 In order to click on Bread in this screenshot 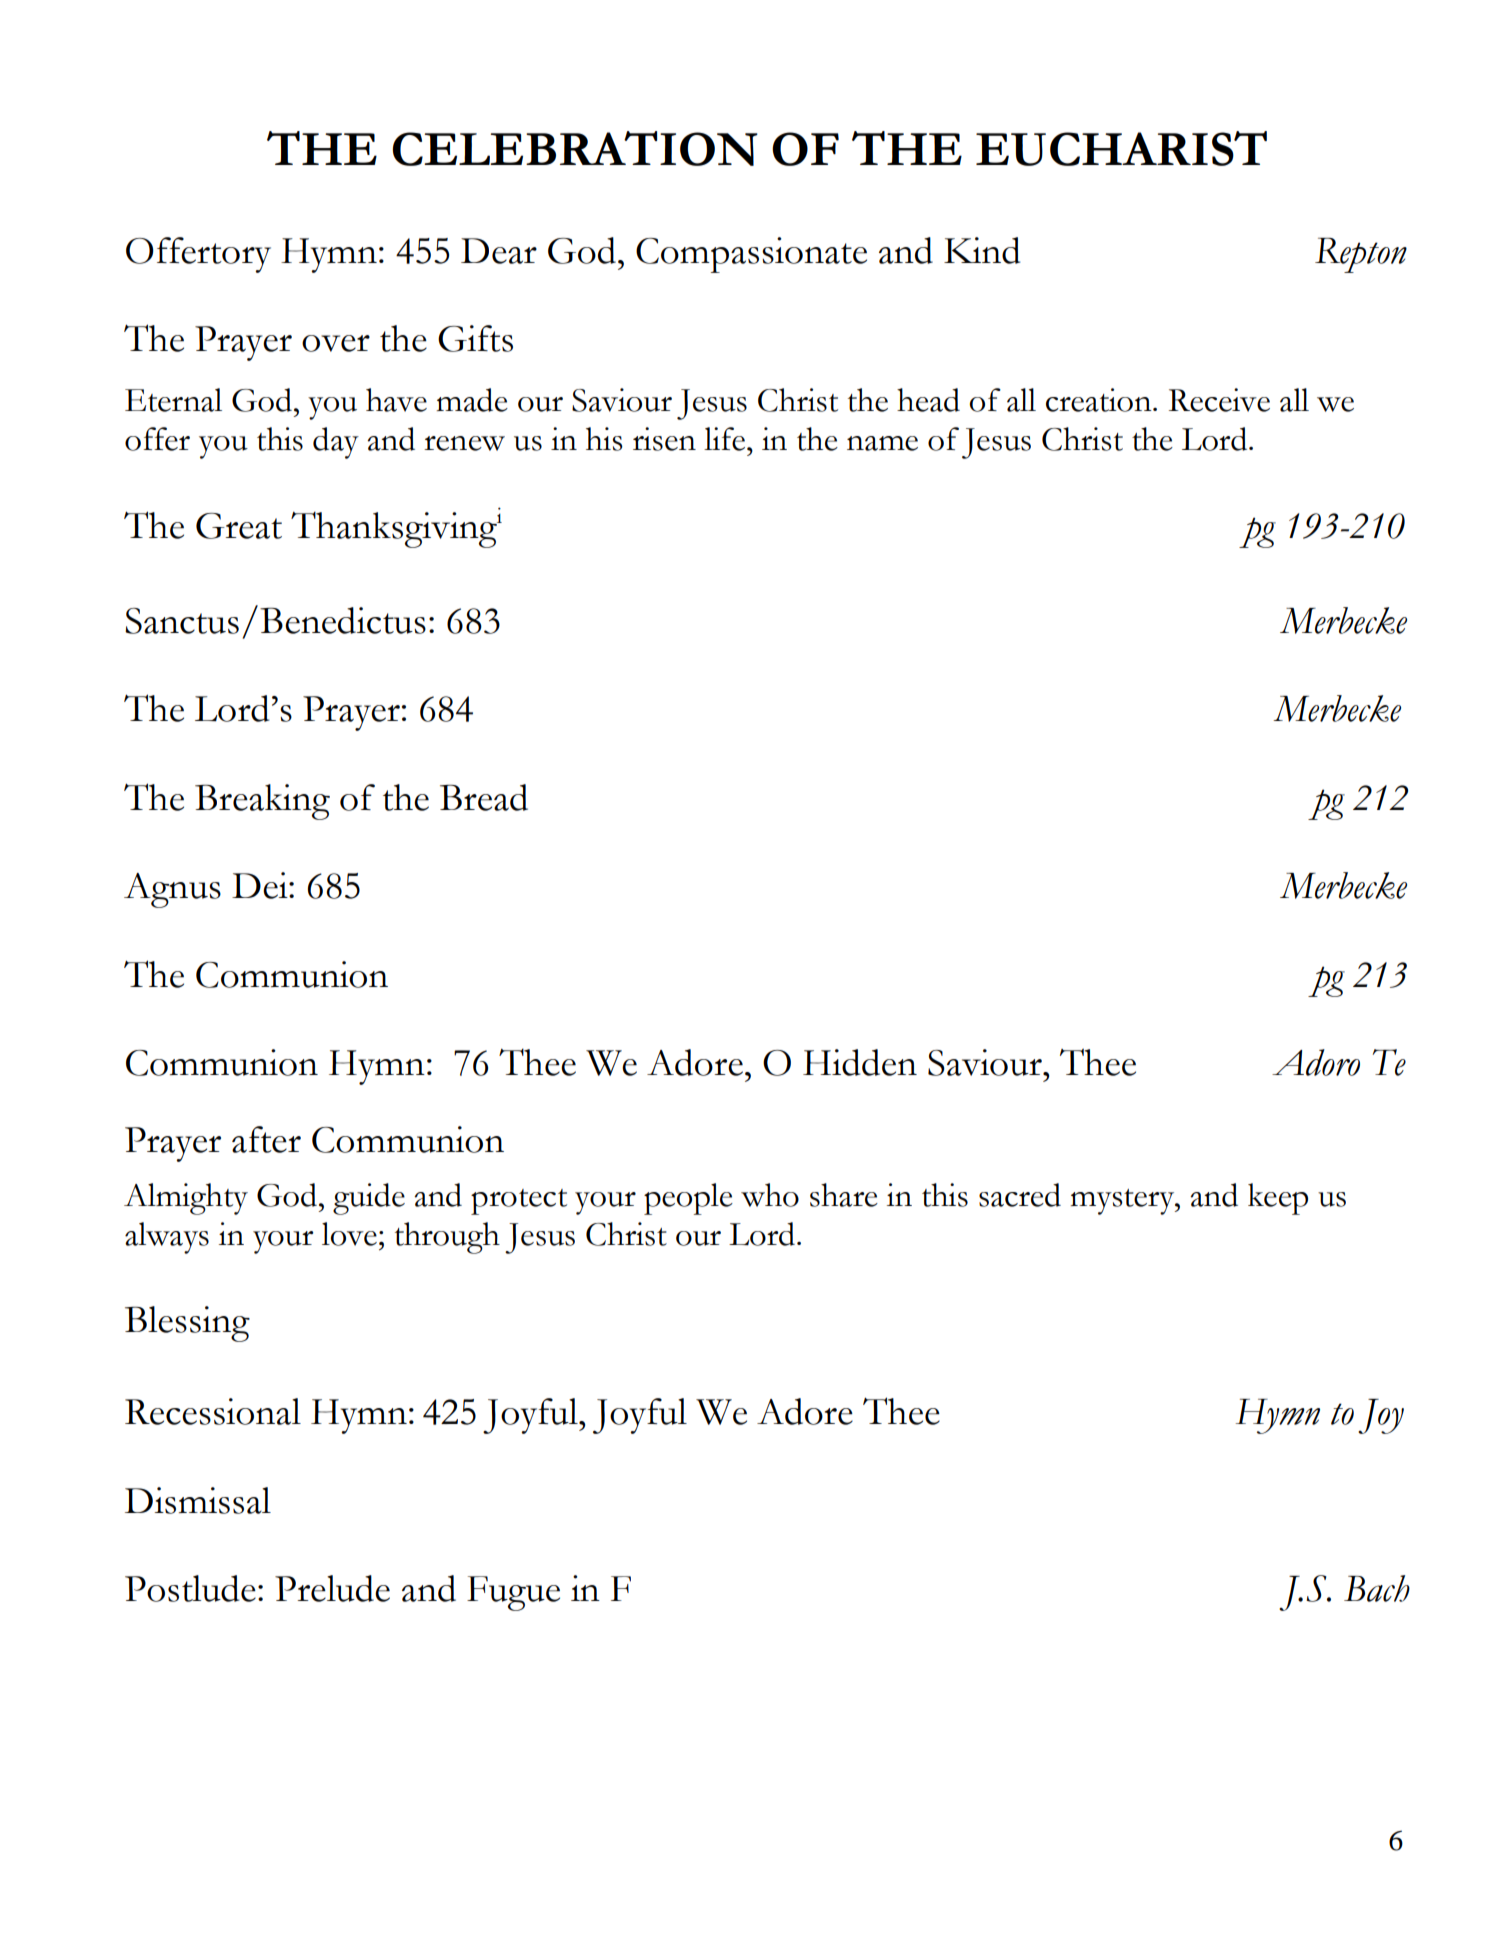, I will do `click(484, 797)`.
